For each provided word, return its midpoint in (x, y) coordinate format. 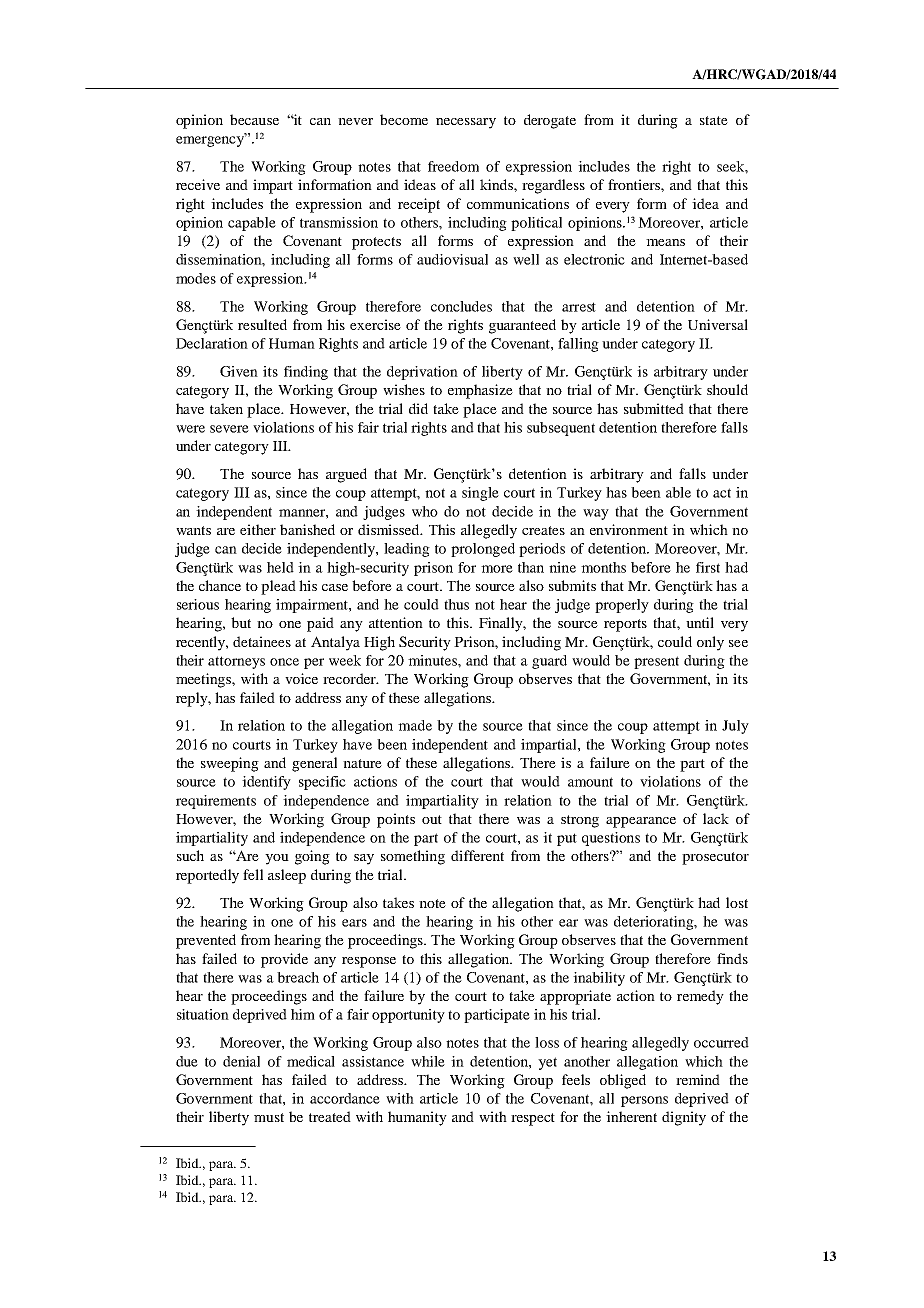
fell (253, 874)
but (241, 622)
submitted (654, 408)
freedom (453, 166)
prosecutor (715, 858)
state (714, 120)
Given (239, 371)
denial (241, 1061)
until (700, 622)
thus (456, 604)
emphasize (480, 391)
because (254, 119)
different (477, 855)
